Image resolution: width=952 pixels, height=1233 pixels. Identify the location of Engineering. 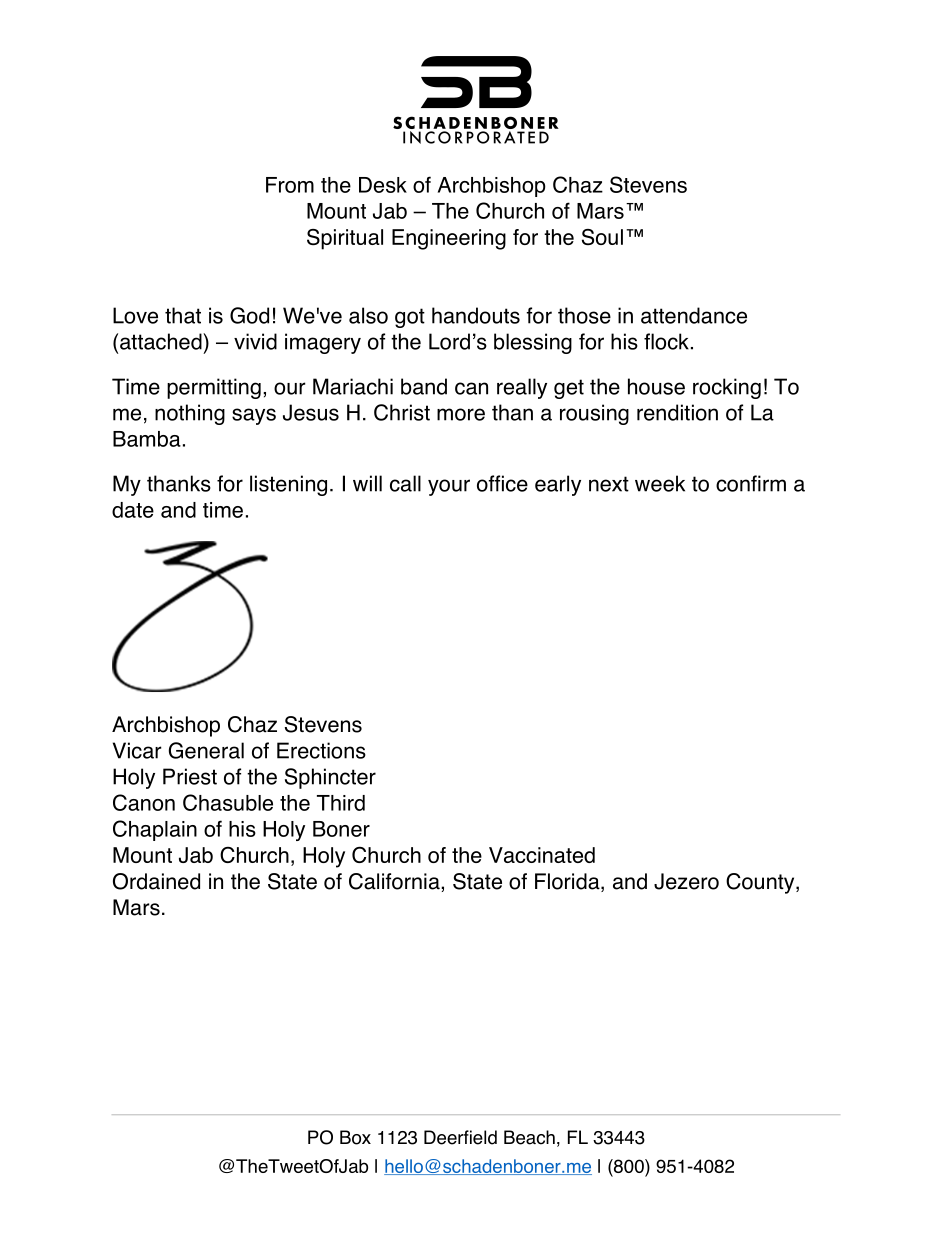
(449, 239).
